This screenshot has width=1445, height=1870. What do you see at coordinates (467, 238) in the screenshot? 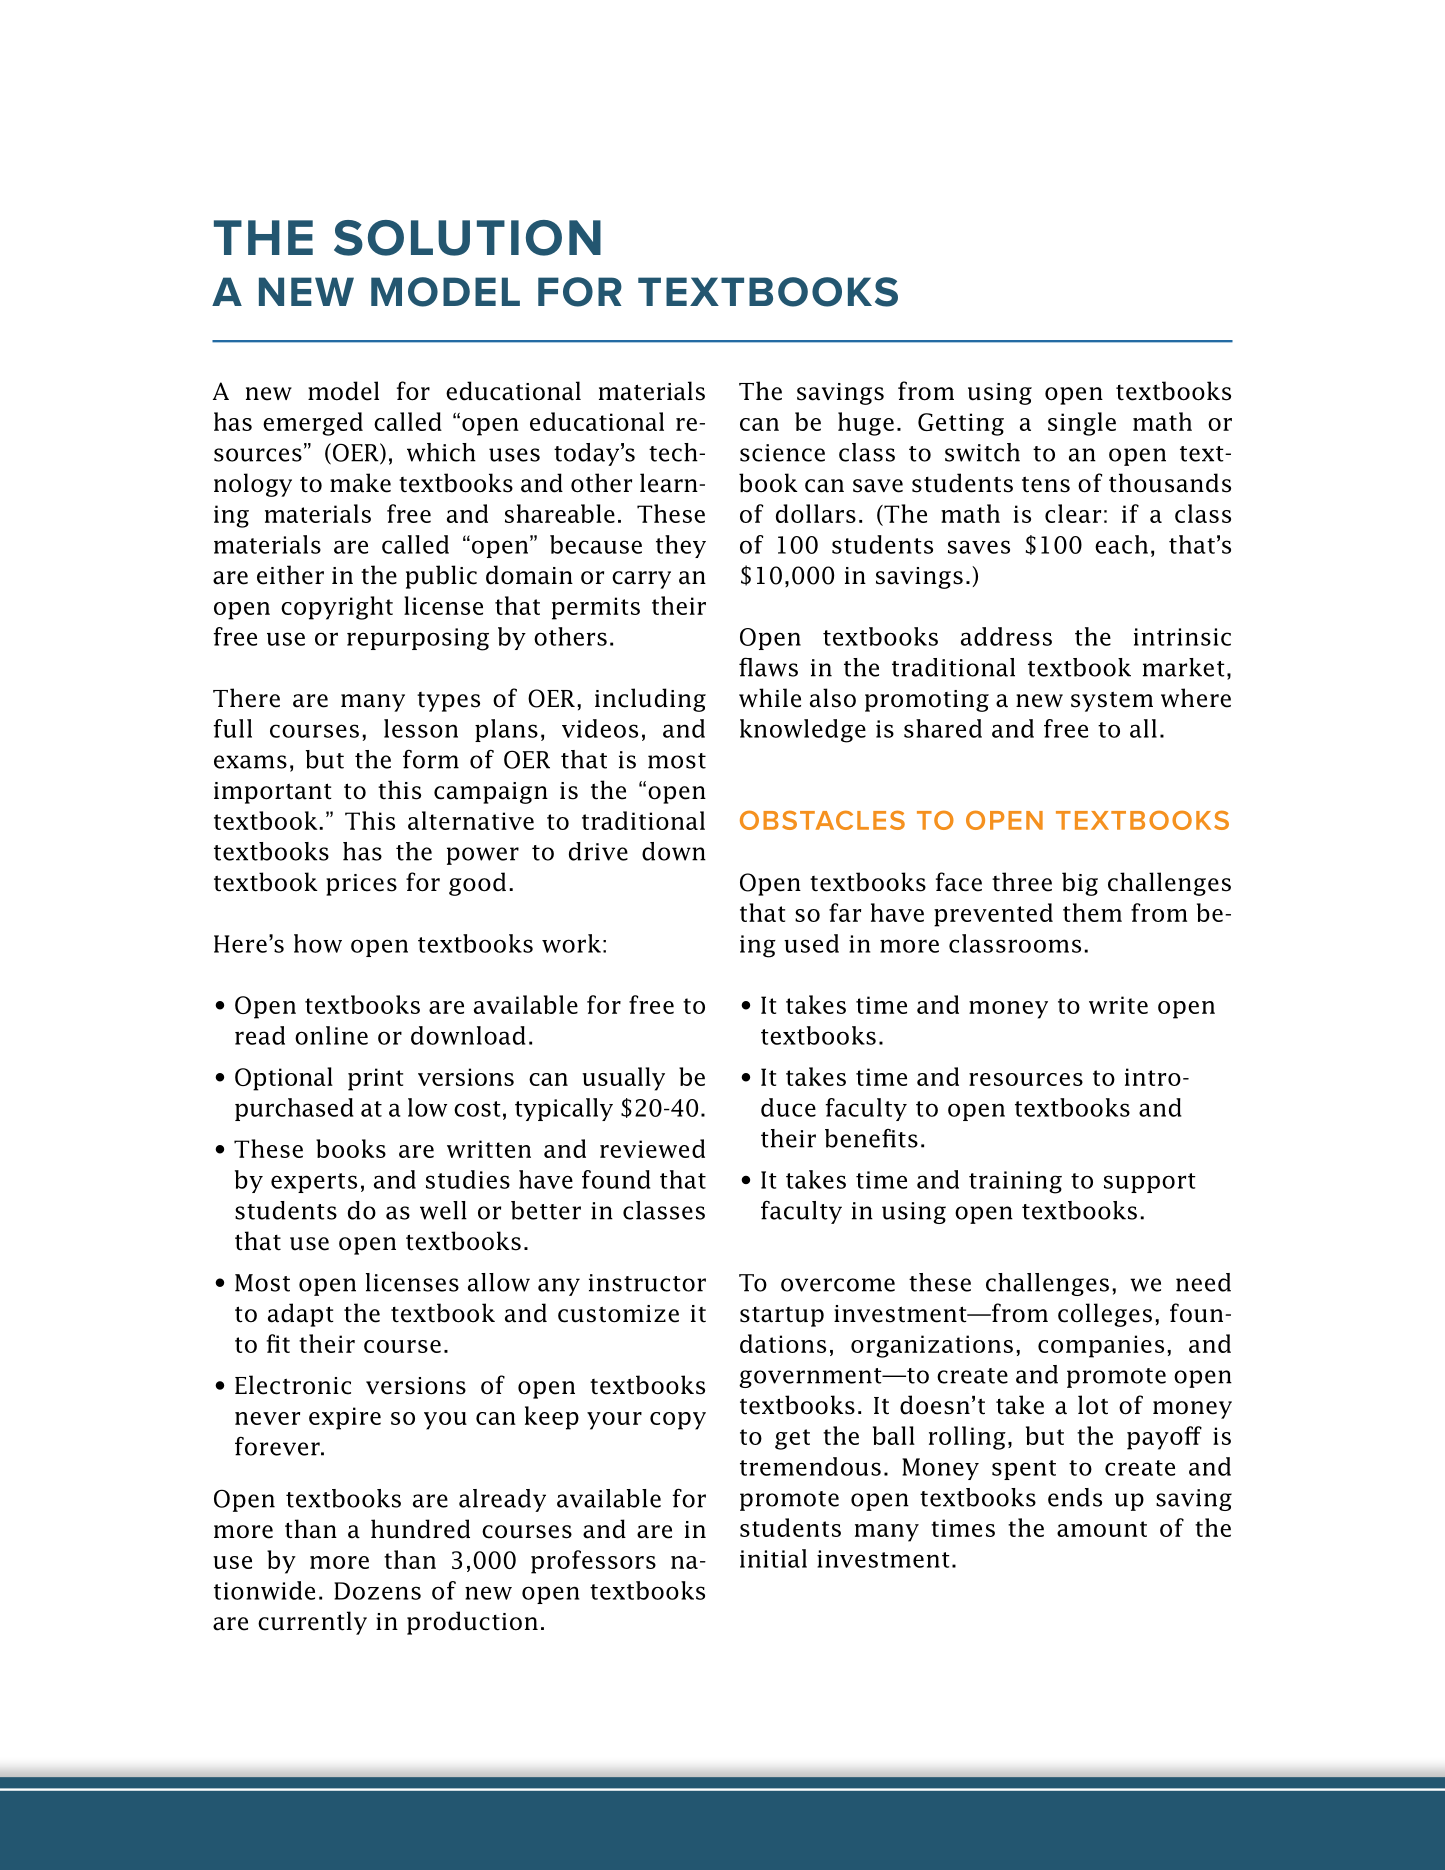
I see `solution` at bounding box center [467, 238].
